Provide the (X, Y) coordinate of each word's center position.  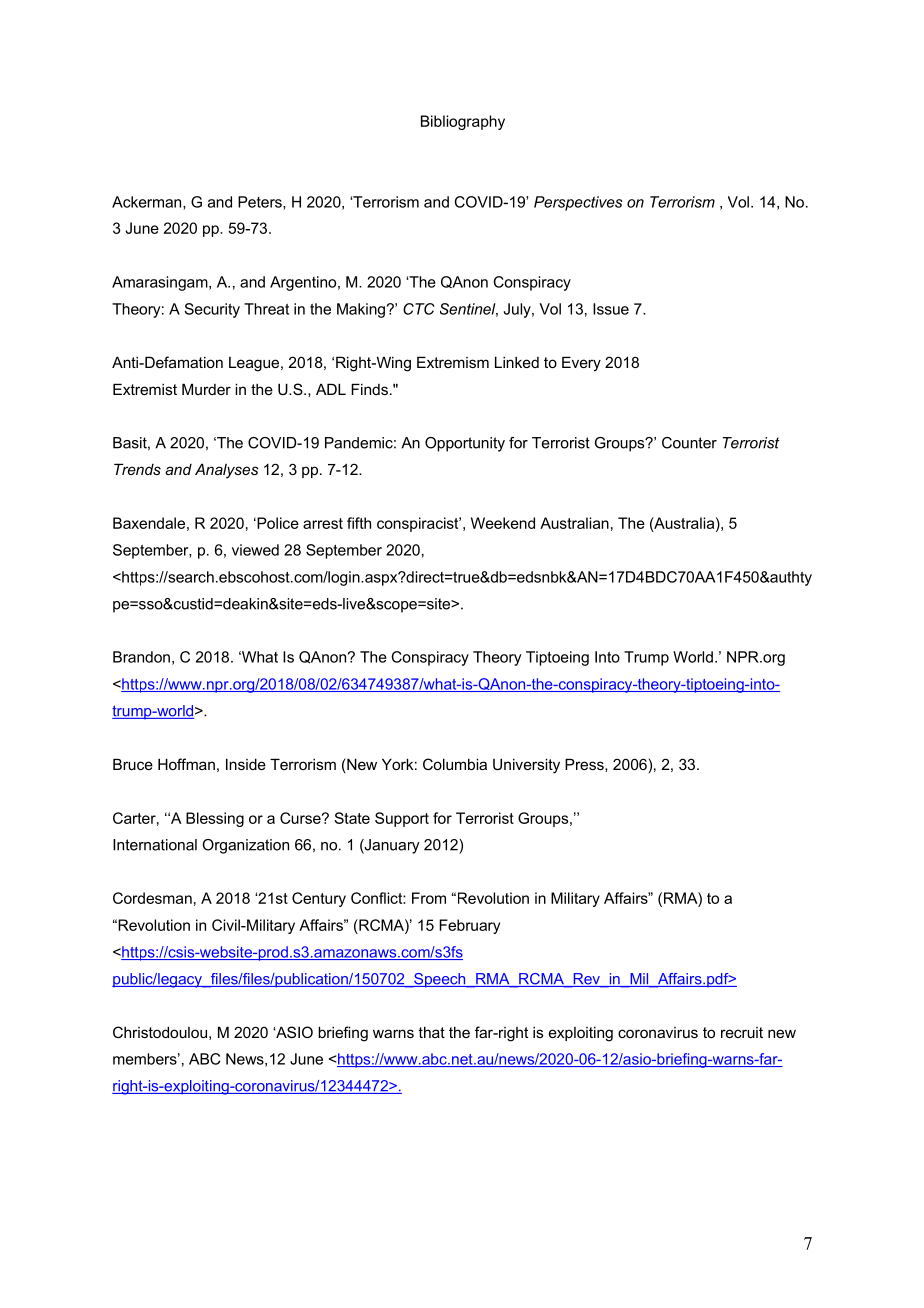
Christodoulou (160, 1032)
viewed (255, 550)
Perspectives (578, 203)
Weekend (503, 523)
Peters (261, 203)
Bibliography (463, 122)
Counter (689, 443)
